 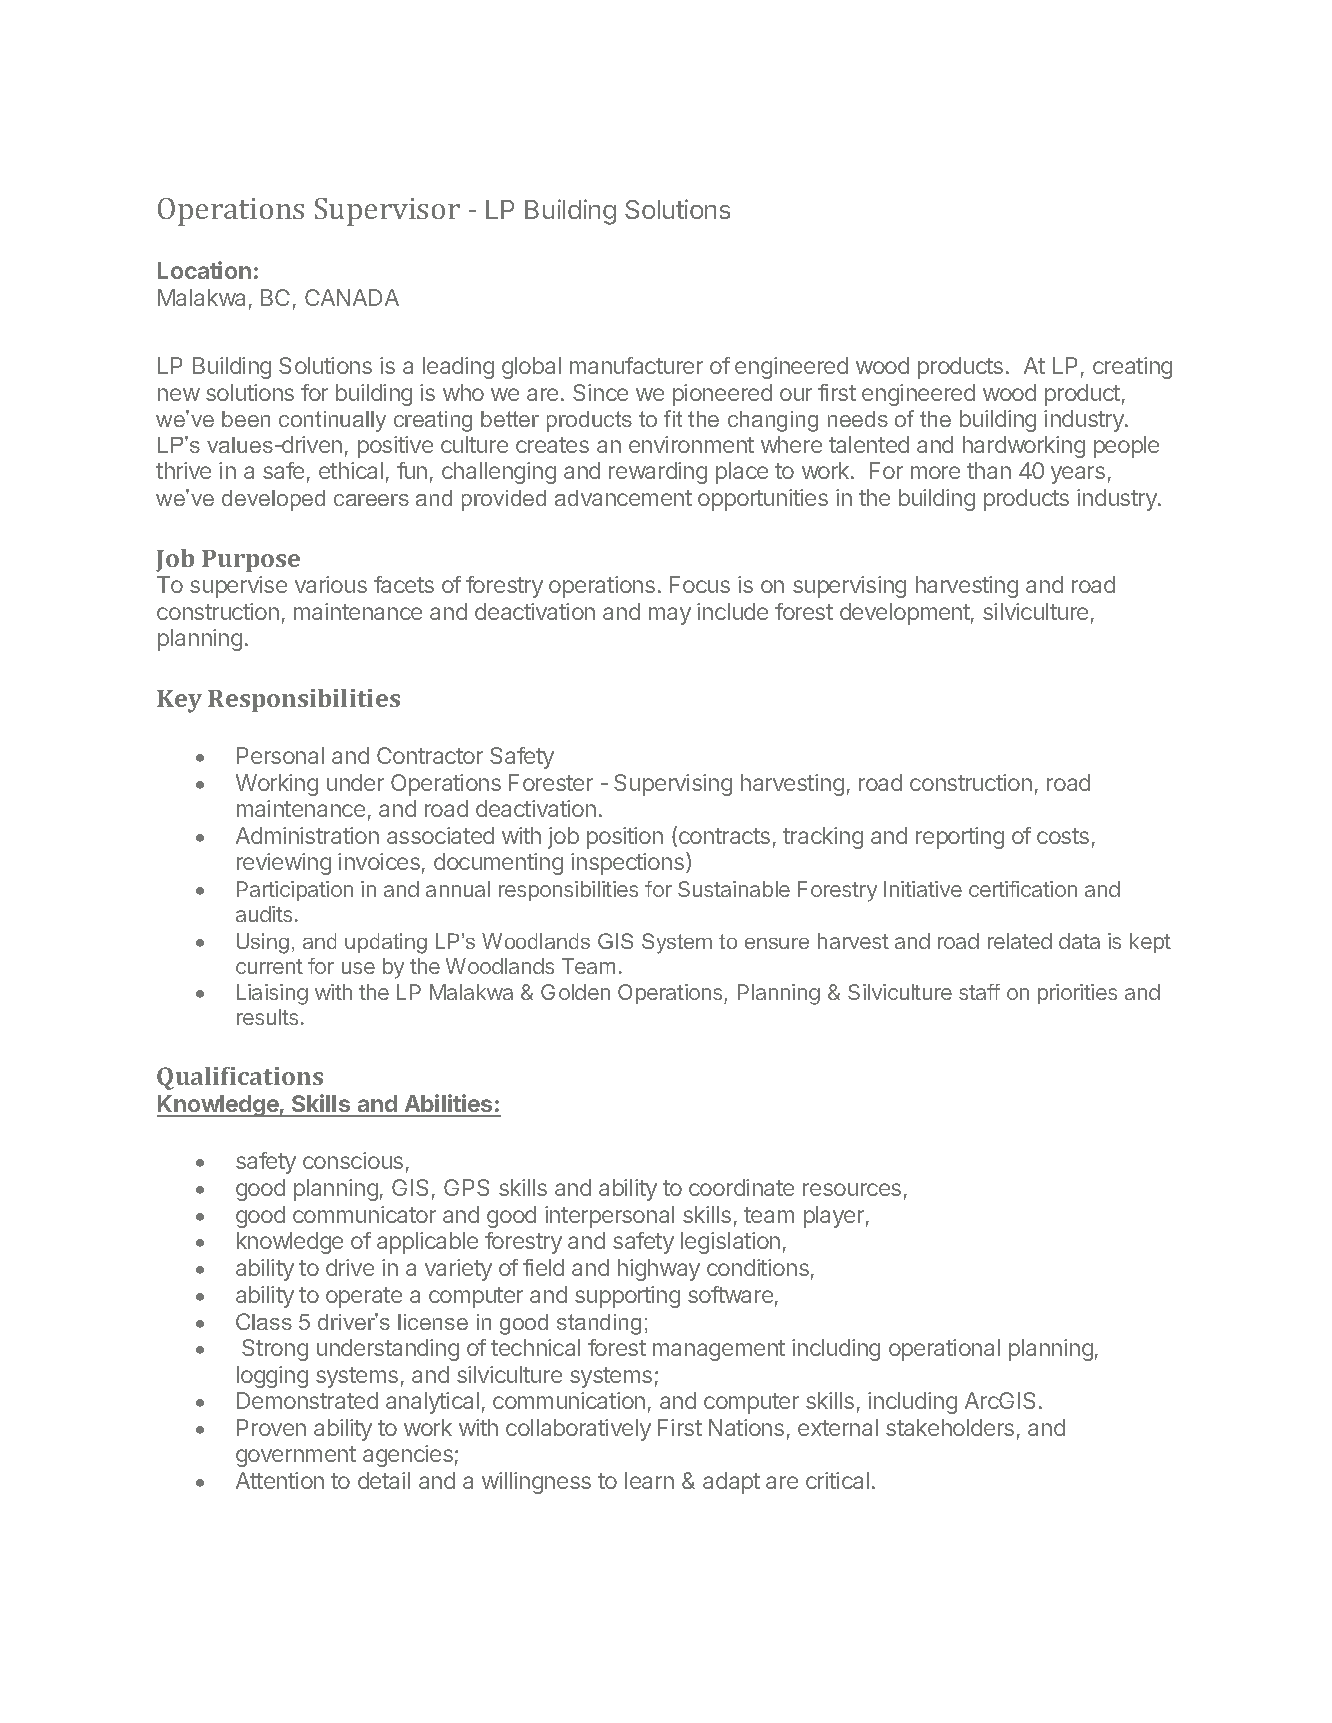 I want to click on learn, so click(x=649, y=1480).
